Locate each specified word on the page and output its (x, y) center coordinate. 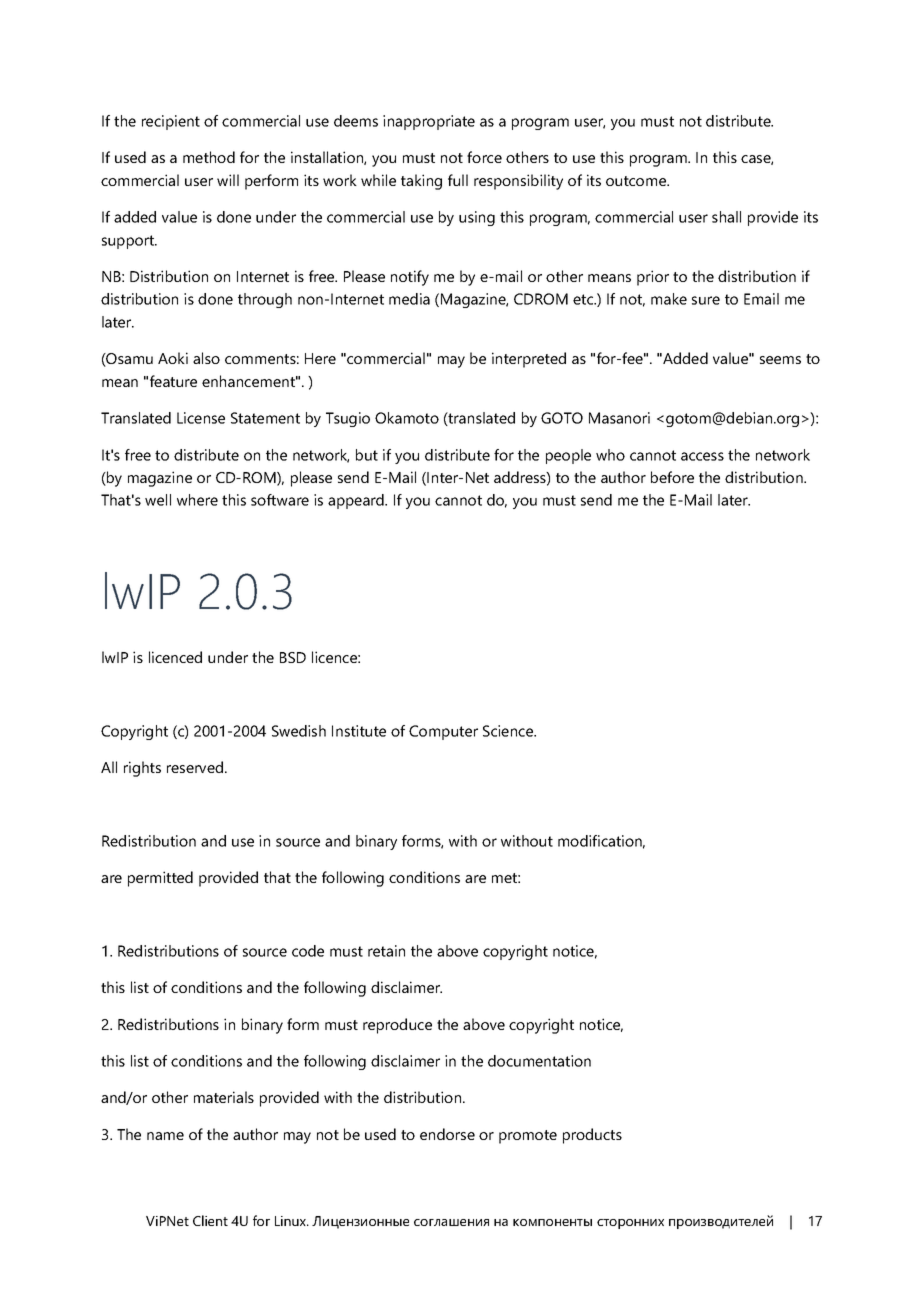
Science (509, 731)
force (484, 157)
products (592, 1136)
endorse (447, 1134)
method (209, 157)
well (158, 500)
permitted (160, 879)
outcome (637, 181)
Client (210, 1220)
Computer (443, 732)
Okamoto (407, 418)
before (672, 477)
